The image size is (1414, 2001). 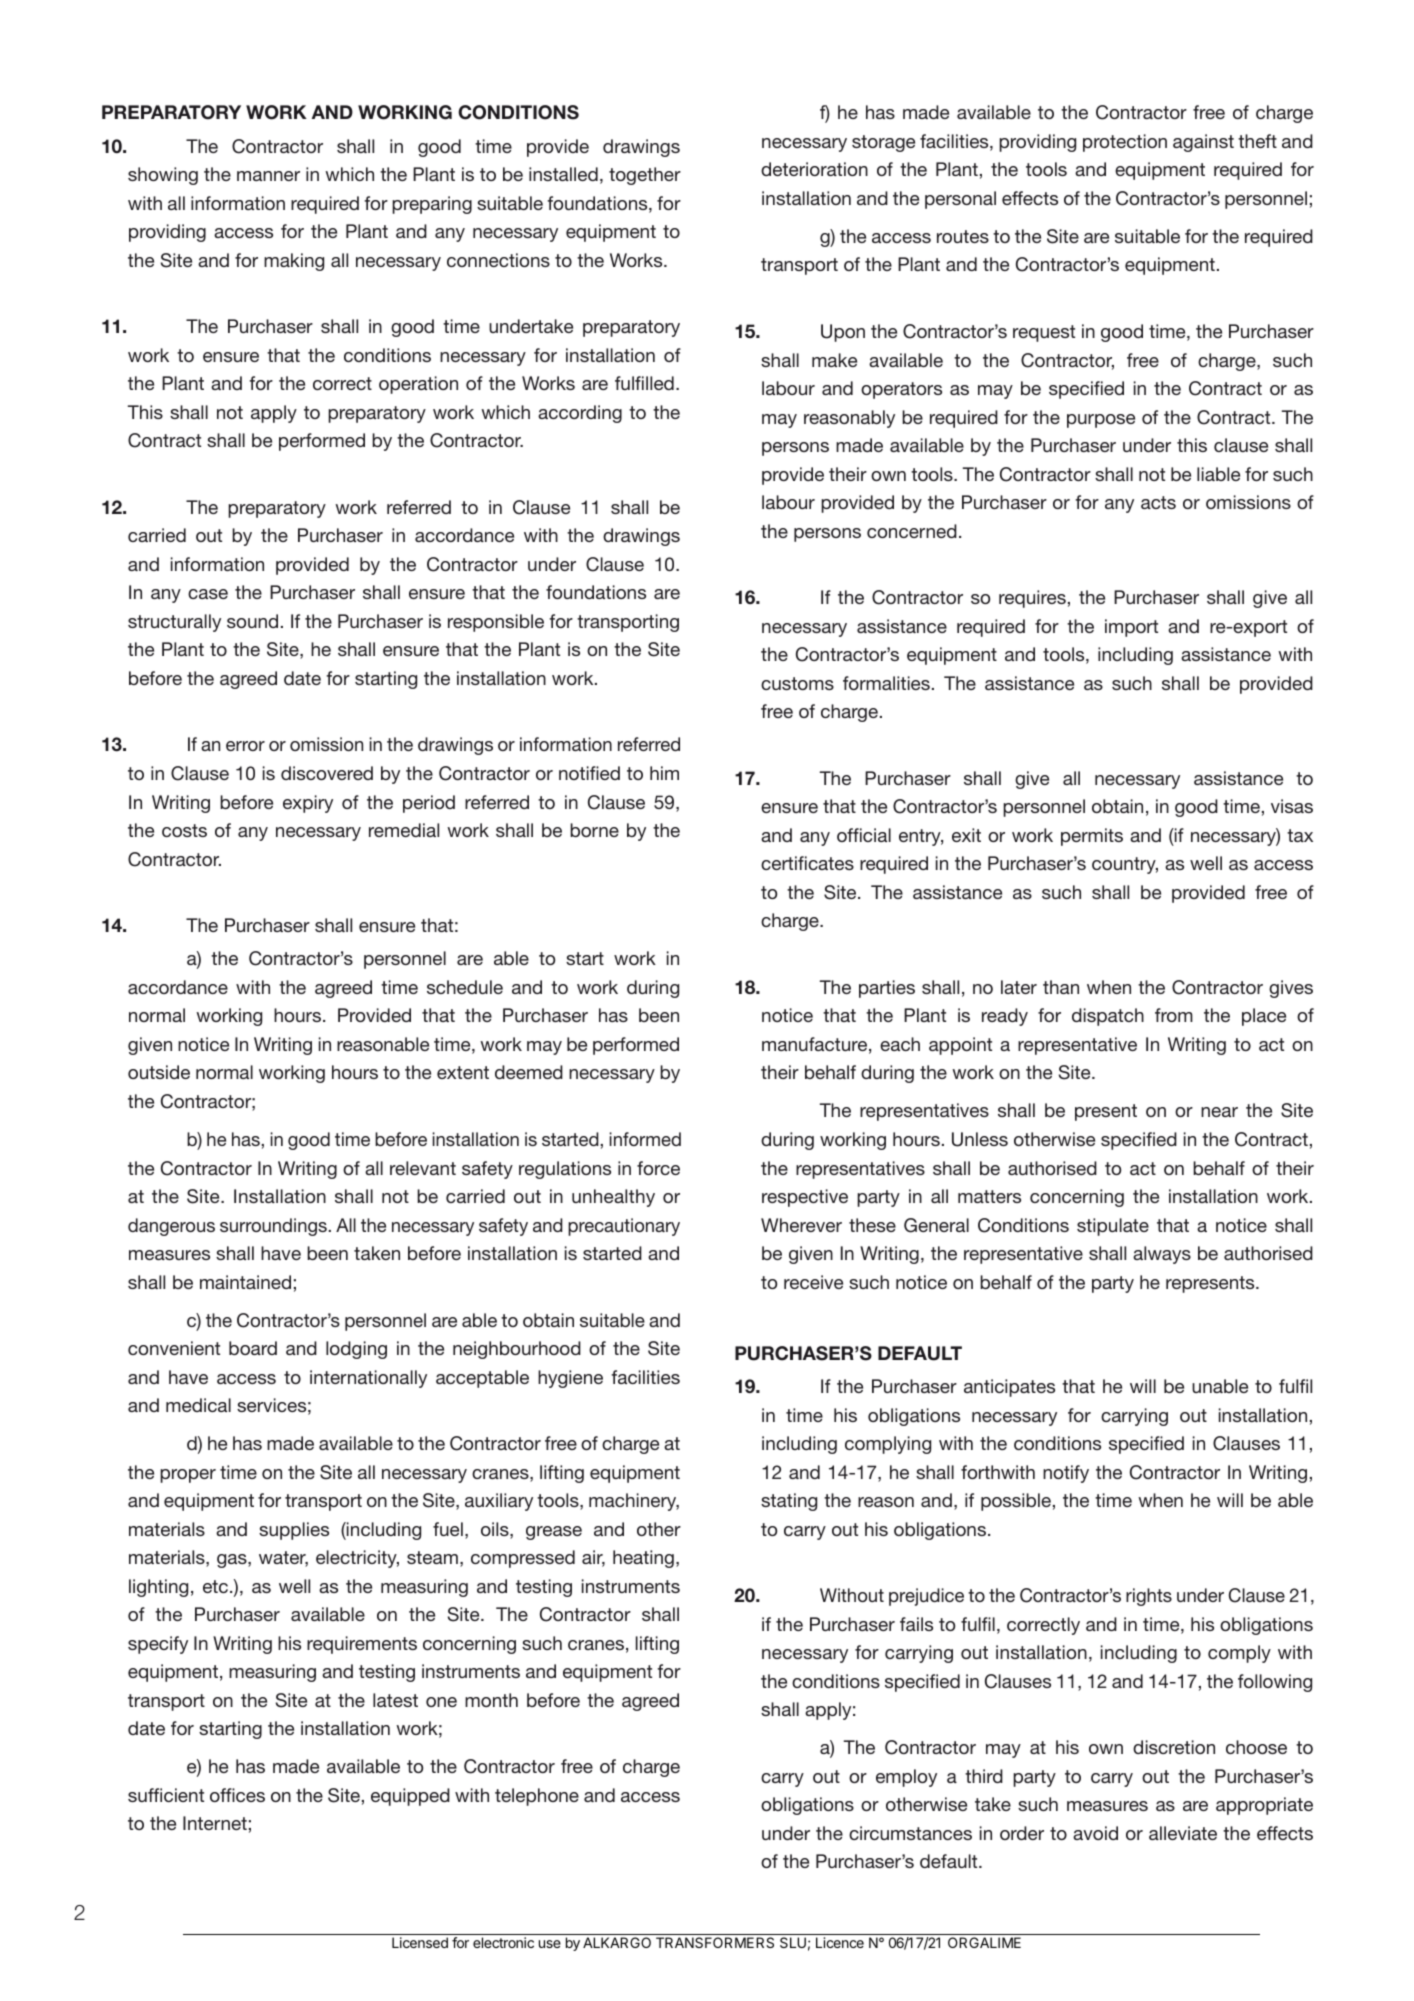 I want to click on offices, so click(x=237, y=1795).
